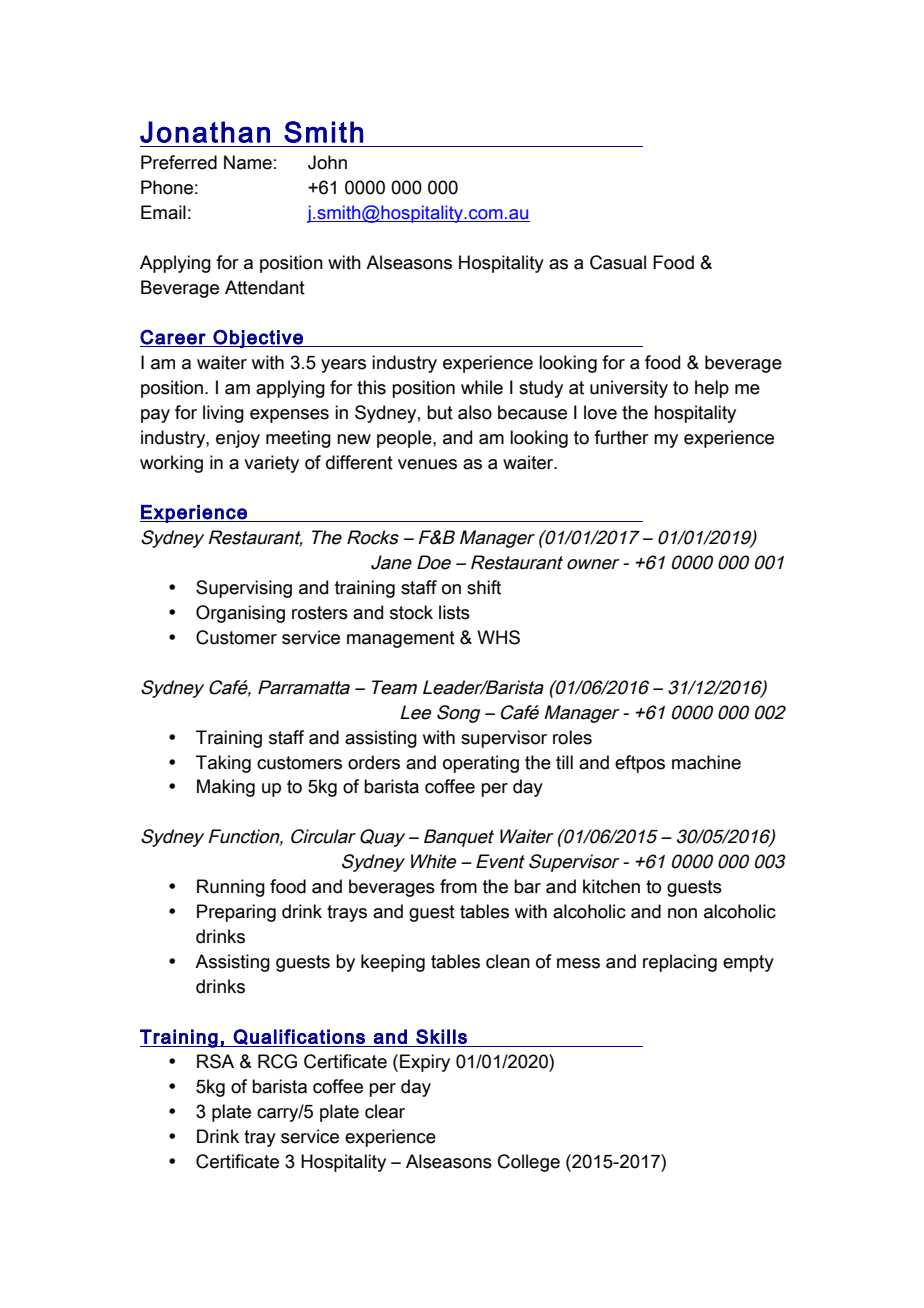  I want to click on Making, so click(226, 788).
